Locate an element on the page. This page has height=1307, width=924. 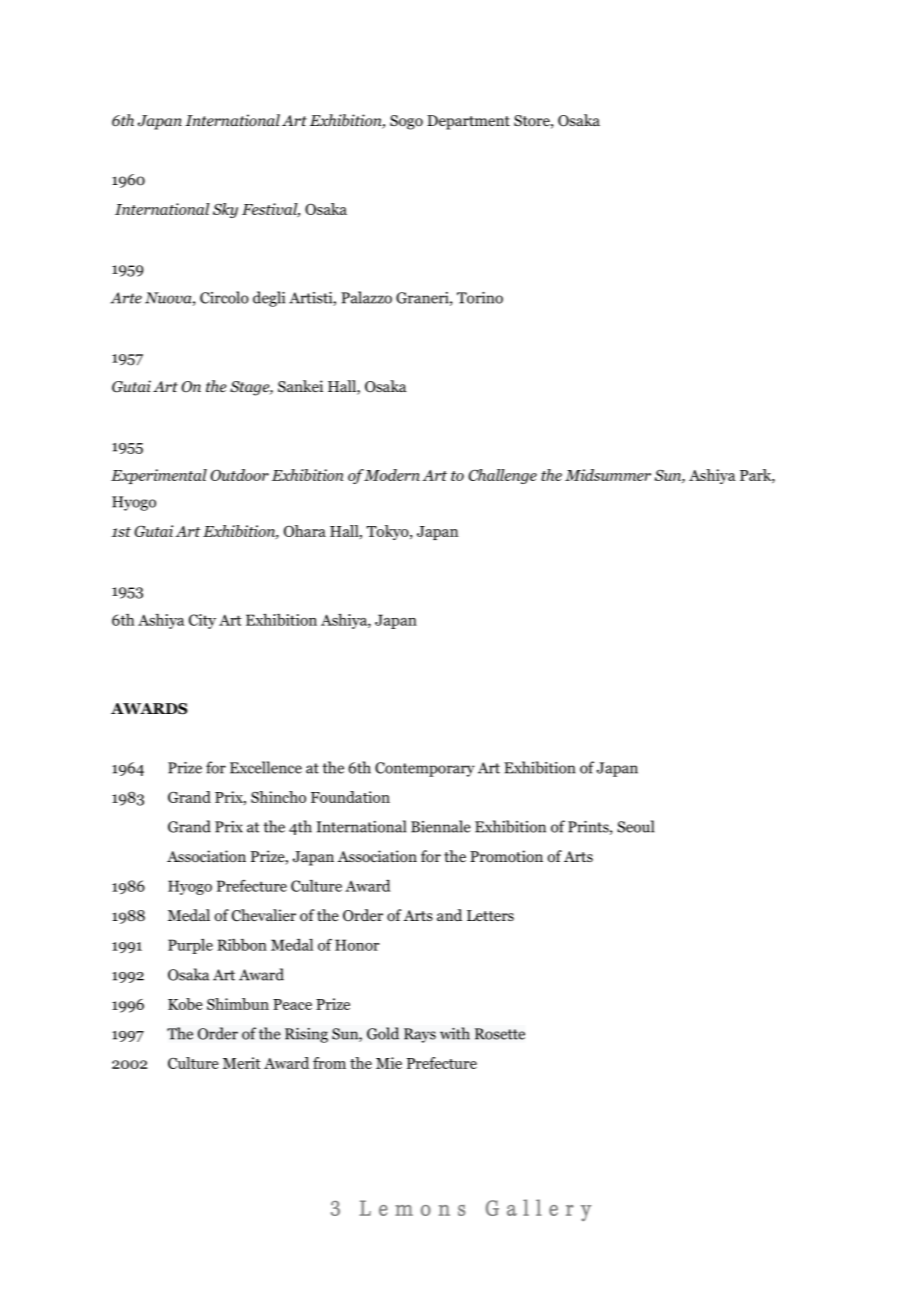
Midsummer is located at coordinates (608, 475).
